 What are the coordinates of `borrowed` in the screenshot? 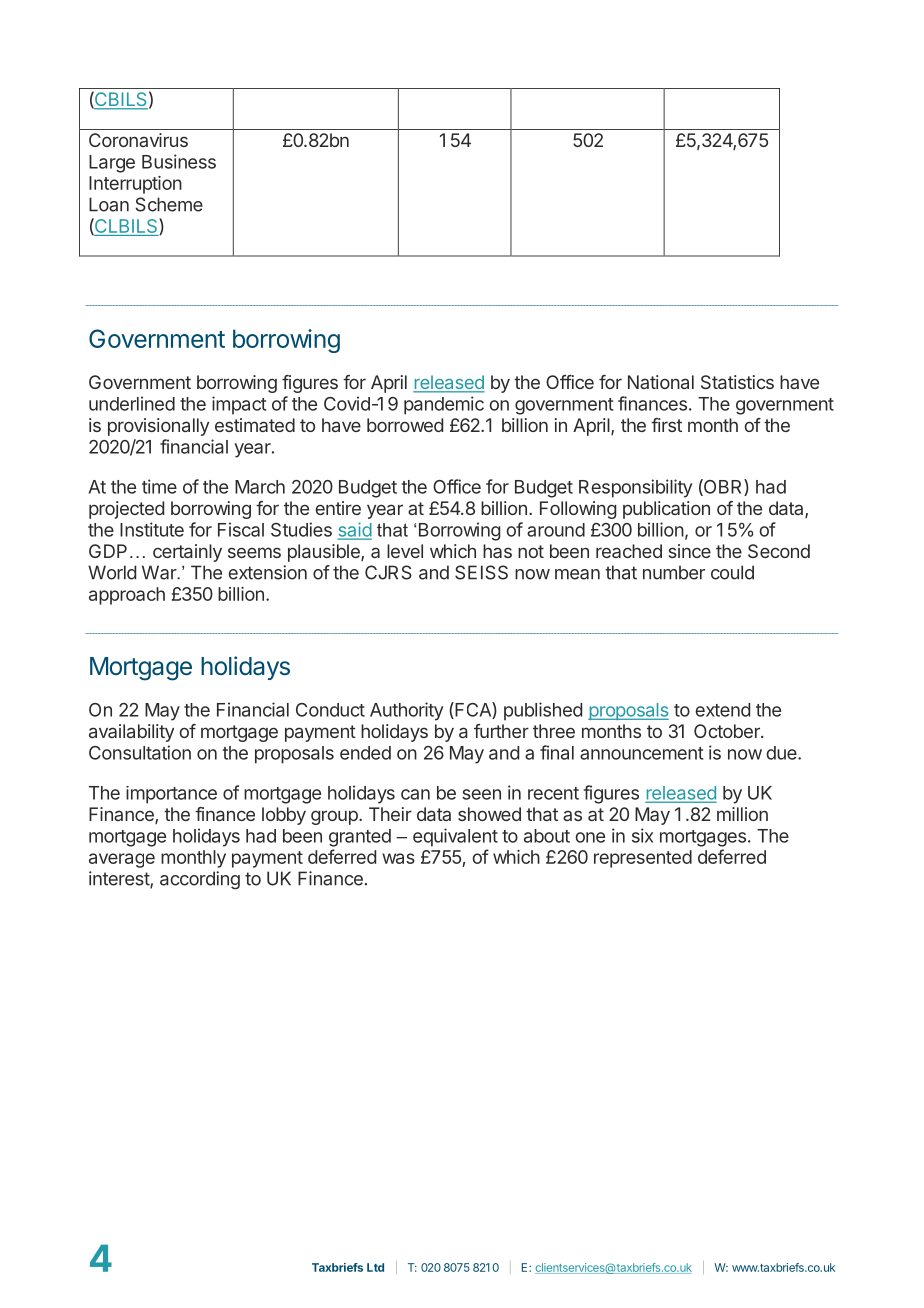 It's located at (405, 425).
